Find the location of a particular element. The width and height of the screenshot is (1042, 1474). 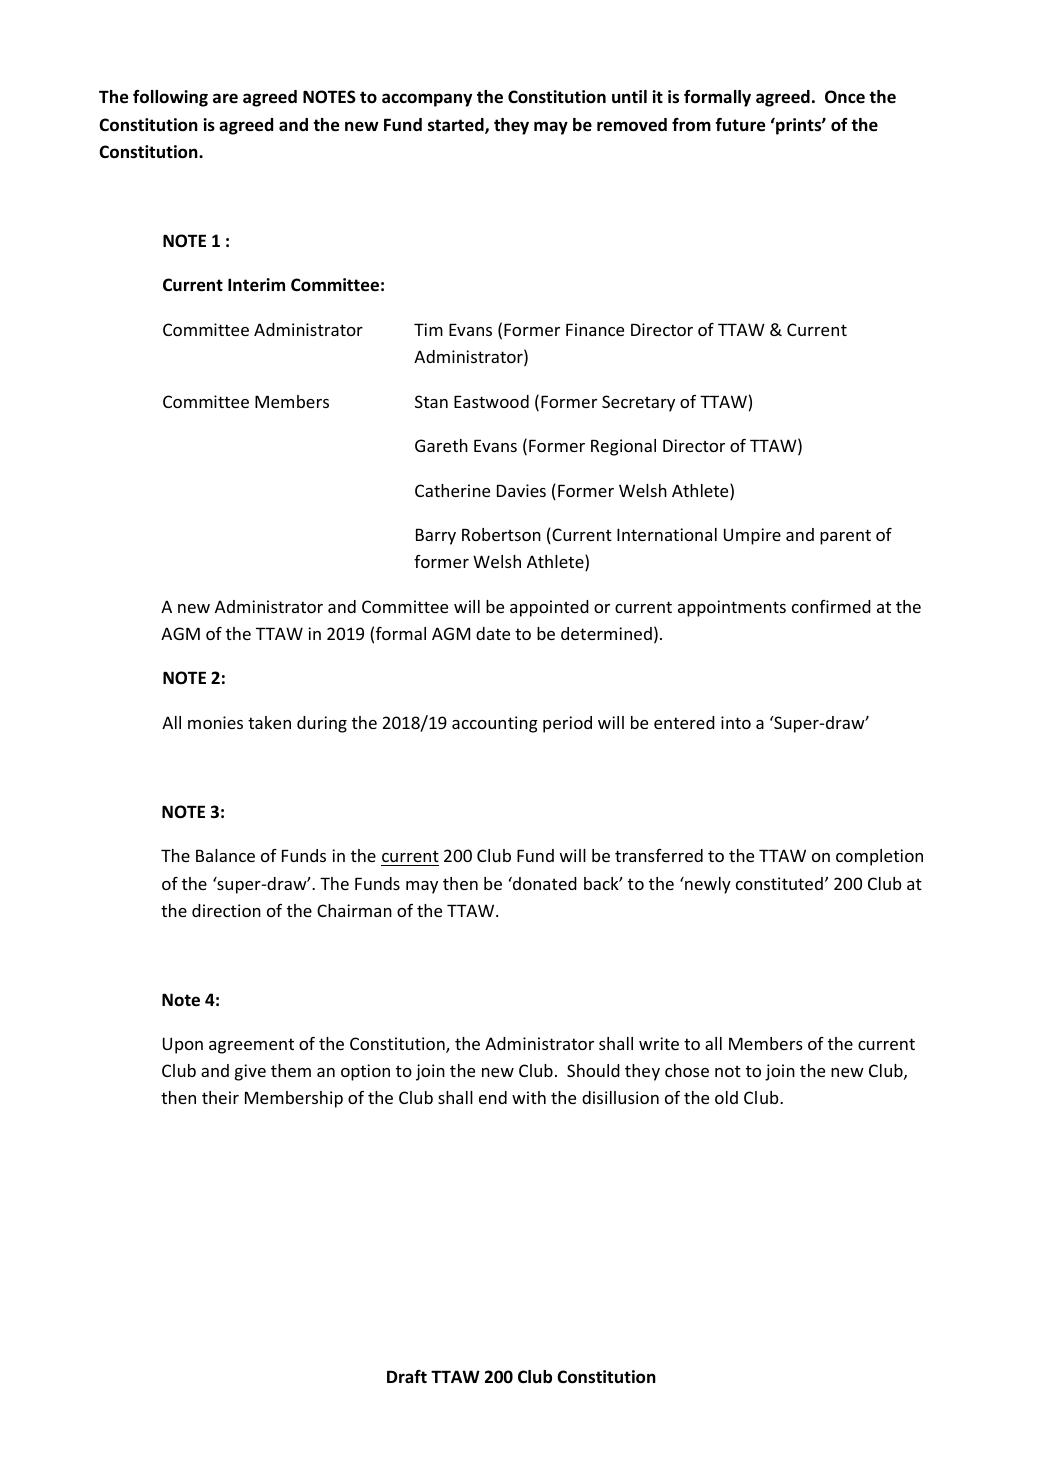

taken is located at coordinates (269, 722).
